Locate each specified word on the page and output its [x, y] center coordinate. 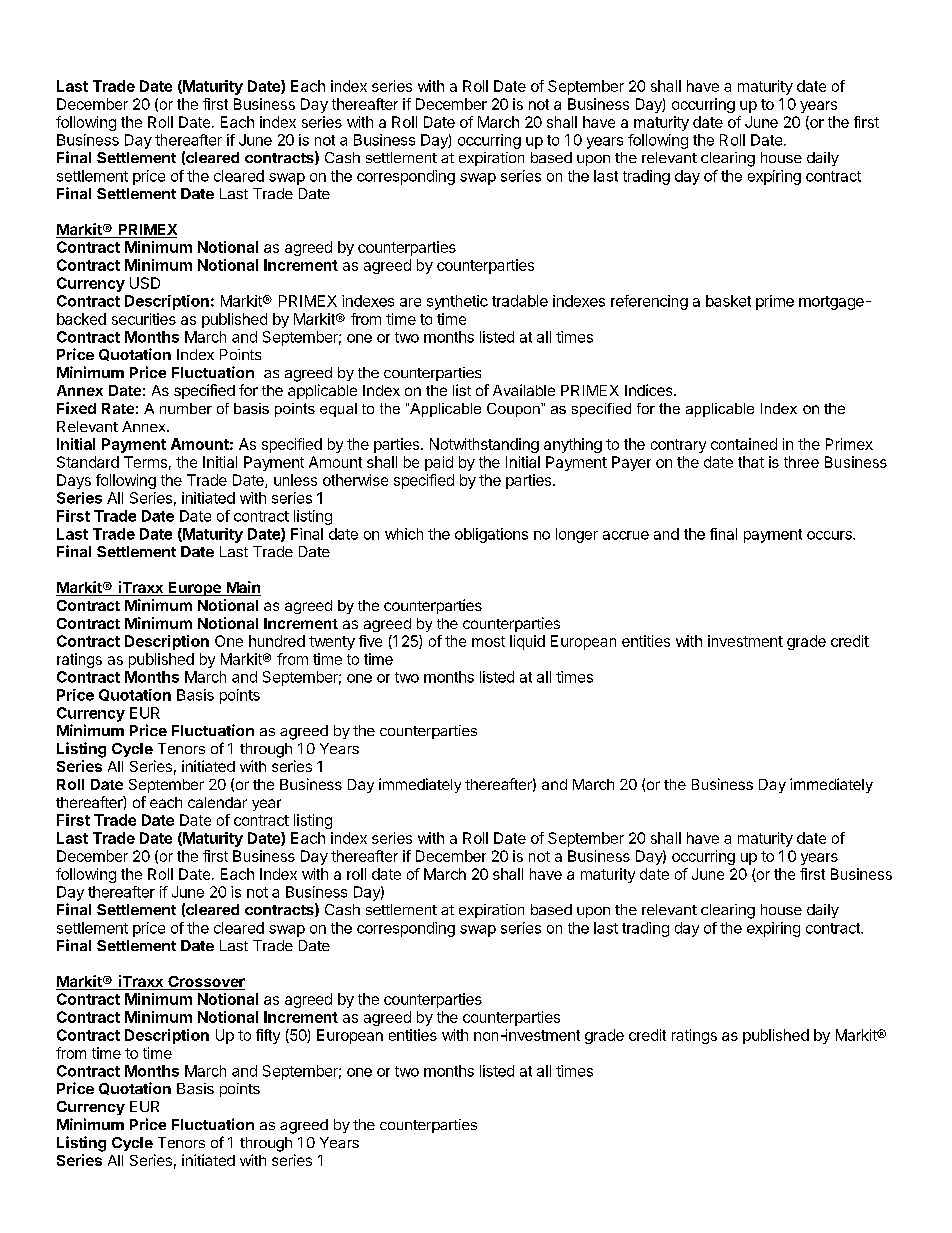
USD [145, 283]
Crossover [205, 983]
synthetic [457, 302]
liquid [527, 642]
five [370, 641]
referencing [649, 302]
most [488, 641]
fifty [268, 1036]
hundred [277, 641]
